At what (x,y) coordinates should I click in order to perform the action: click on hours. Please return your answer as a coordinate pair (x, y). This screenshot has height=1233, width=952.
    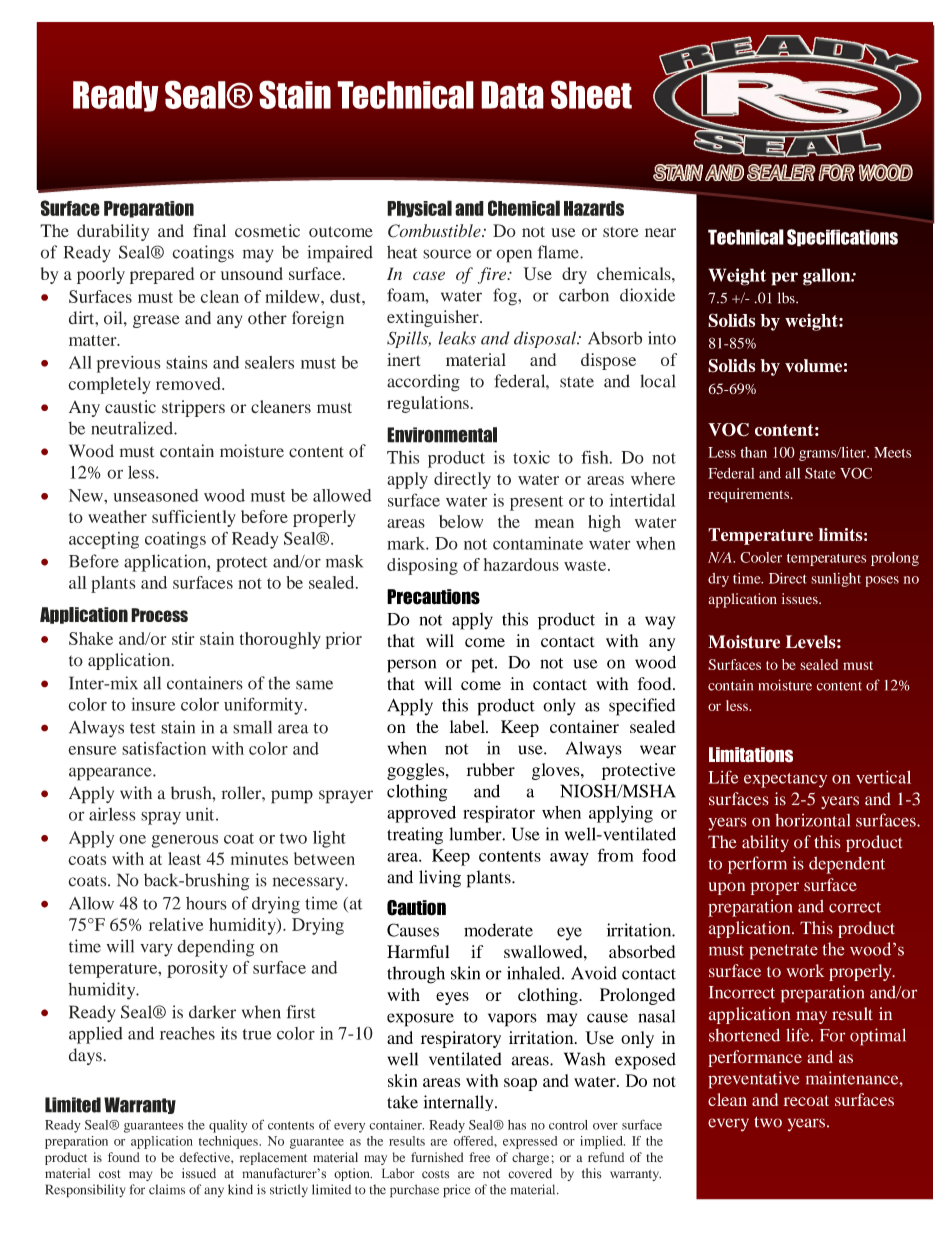
    Looking at the image, I should click on (206, 903).
